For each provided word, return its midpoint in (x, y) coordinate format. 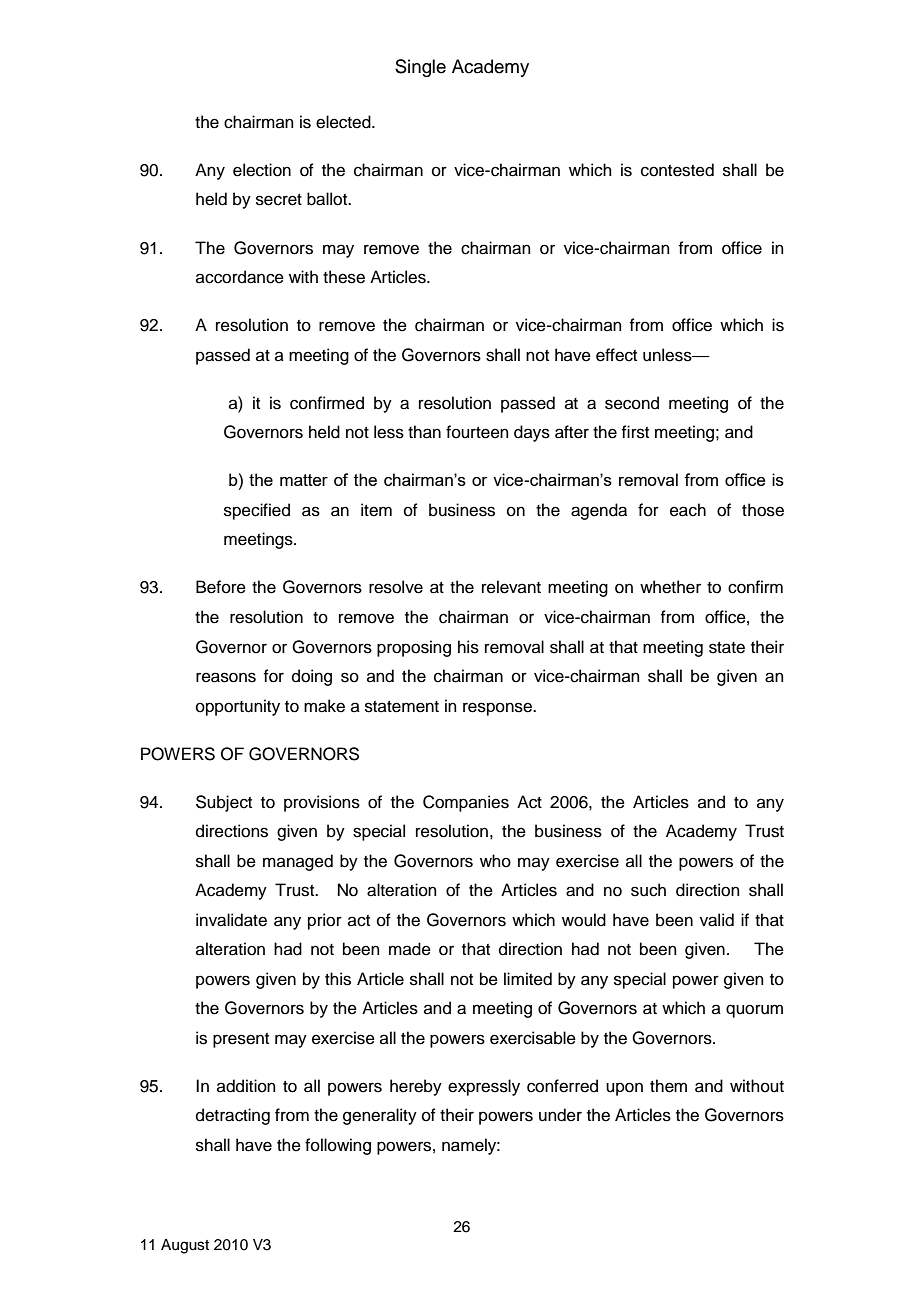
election (262, 170)
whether (670, 587)
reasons (226, 677)
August (185, 1246)
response (498, 709)
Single (420, 68)
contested (677, 170)
